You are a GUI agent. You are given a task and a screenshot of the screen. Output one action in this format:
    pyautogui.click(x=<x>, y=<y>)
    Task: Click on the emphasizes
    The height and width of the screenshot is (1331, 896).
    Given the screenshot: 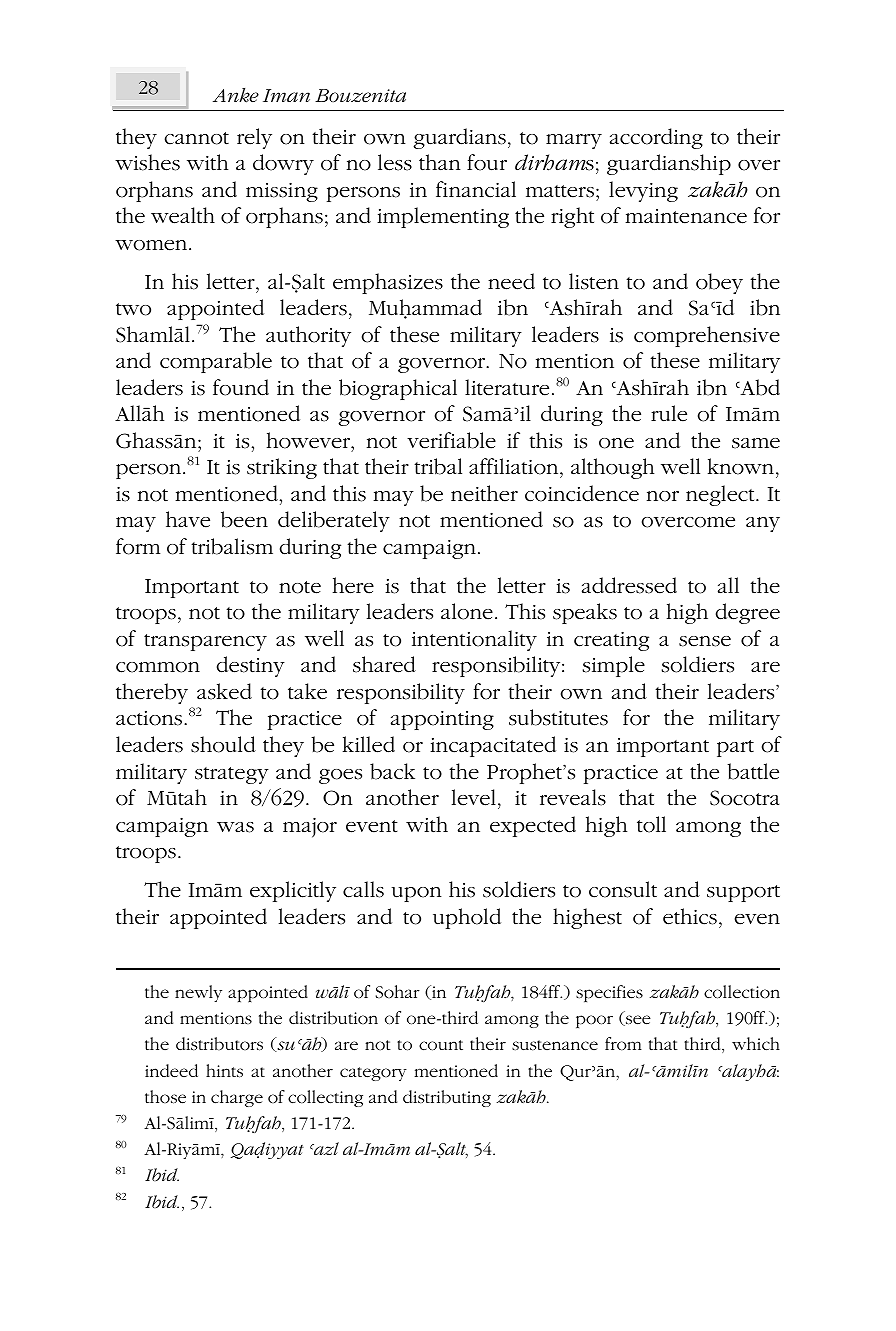 What is the action you would take?
    pyautogui.click(x=388, y=283)
